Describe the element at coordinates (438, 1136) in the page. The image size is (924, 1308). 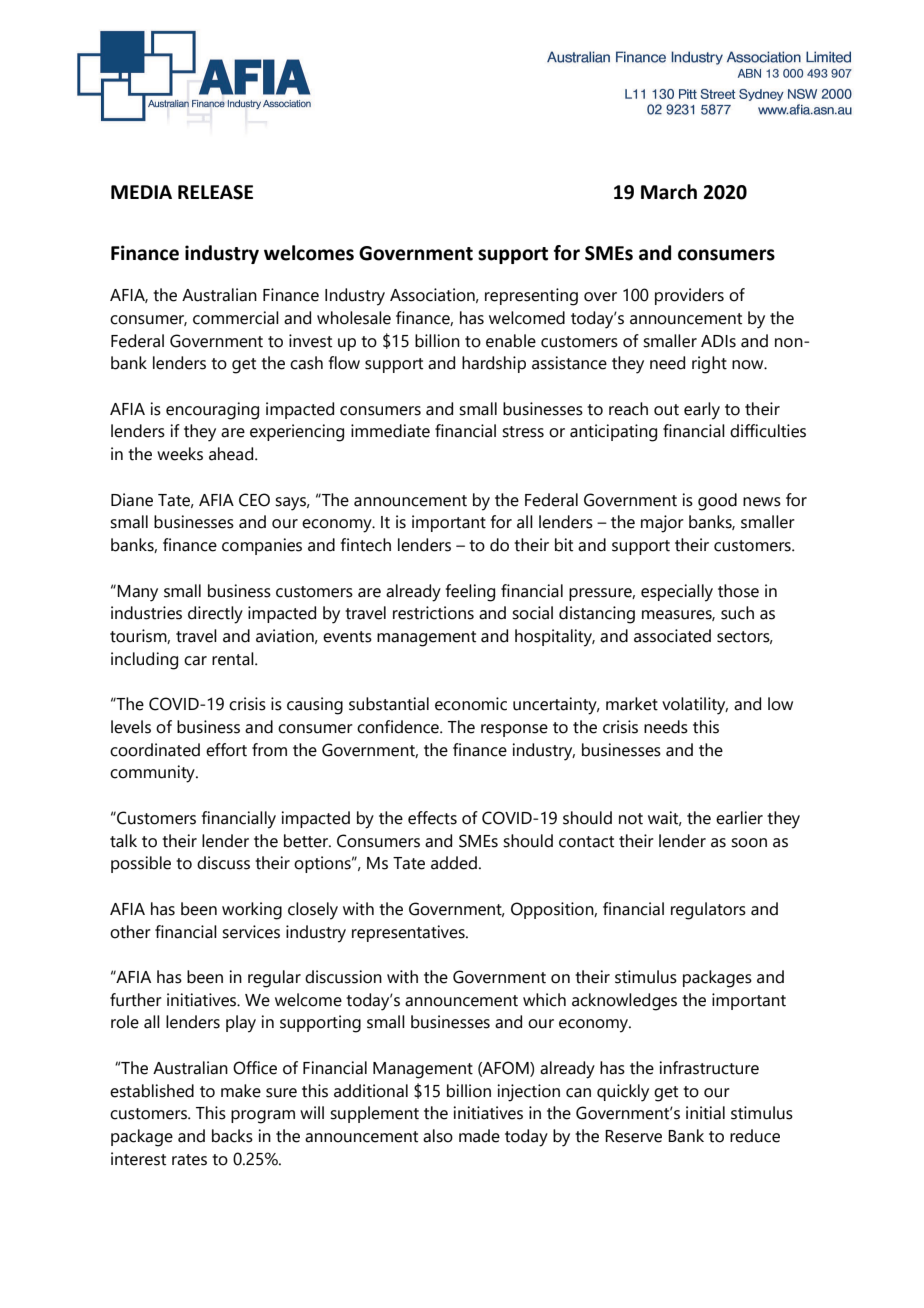
I see `also` at that location.
